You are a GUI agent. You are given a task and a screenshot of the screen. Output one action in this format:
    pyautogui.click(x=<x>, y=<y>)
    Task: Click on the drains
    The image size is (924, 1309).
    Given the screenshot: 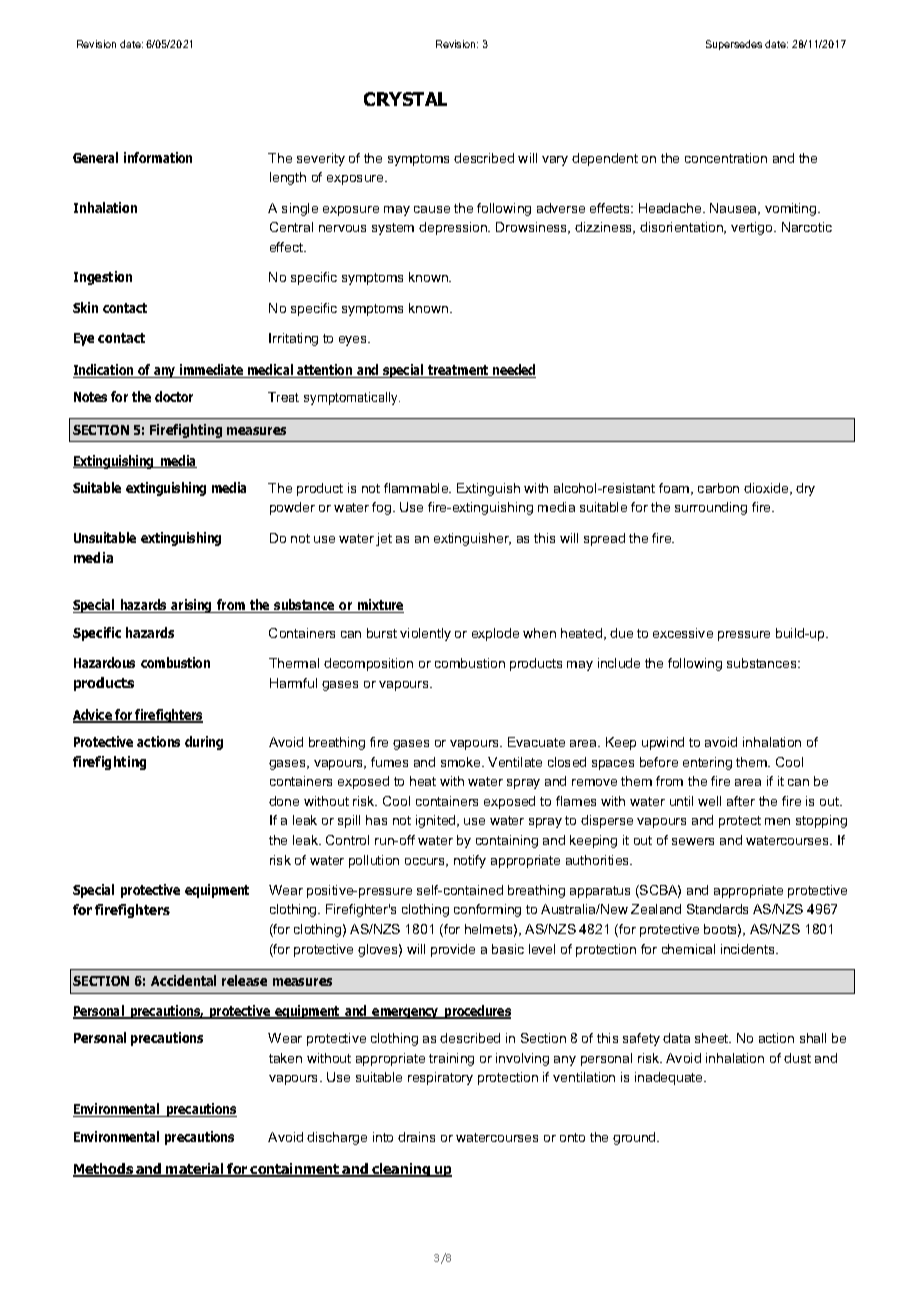 What is the action you would take?
    pyautogui.click(x=416, y=1137)
